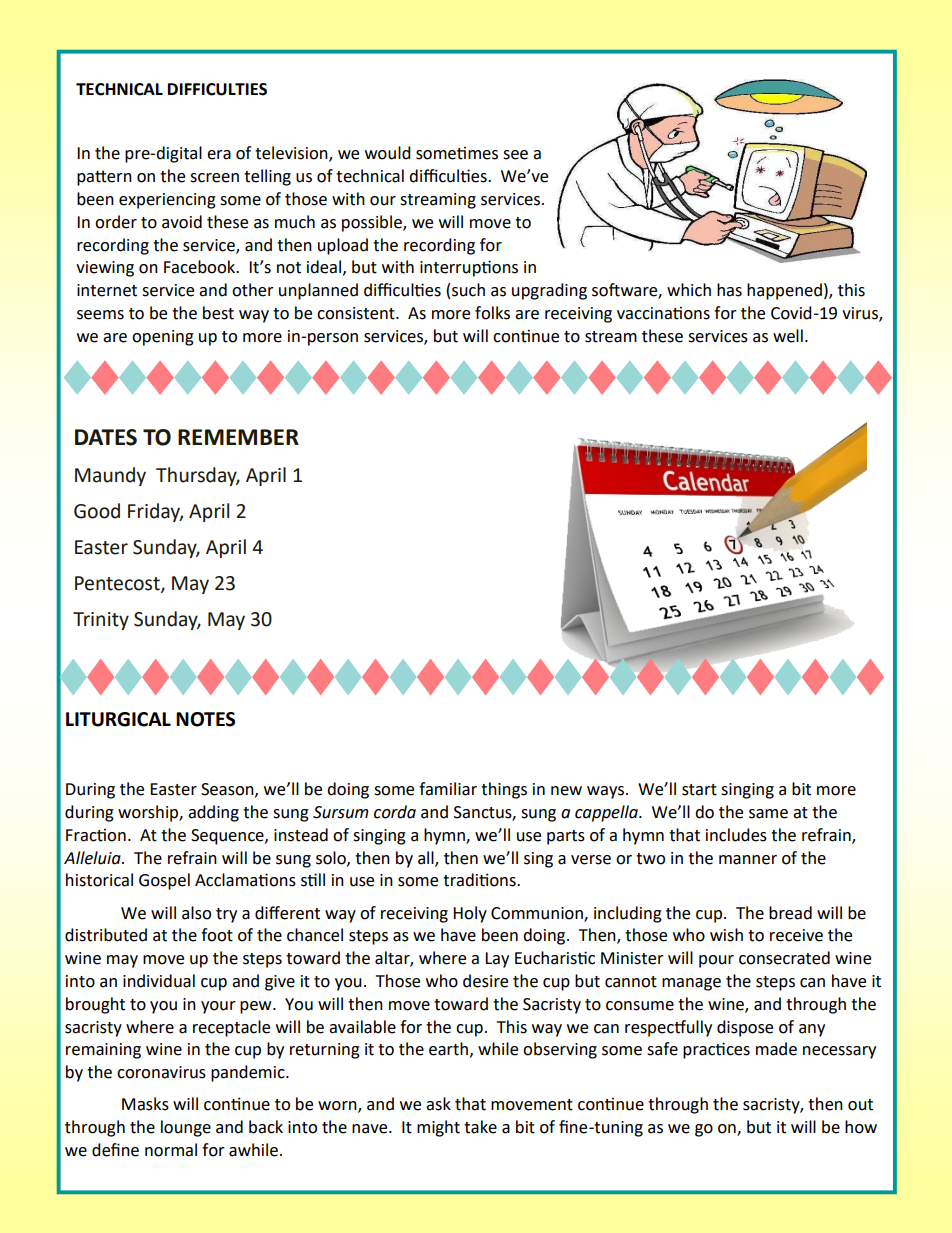  Describe the element at coordinates (214, 178) in the screenshot. I see `screen` at that location.
